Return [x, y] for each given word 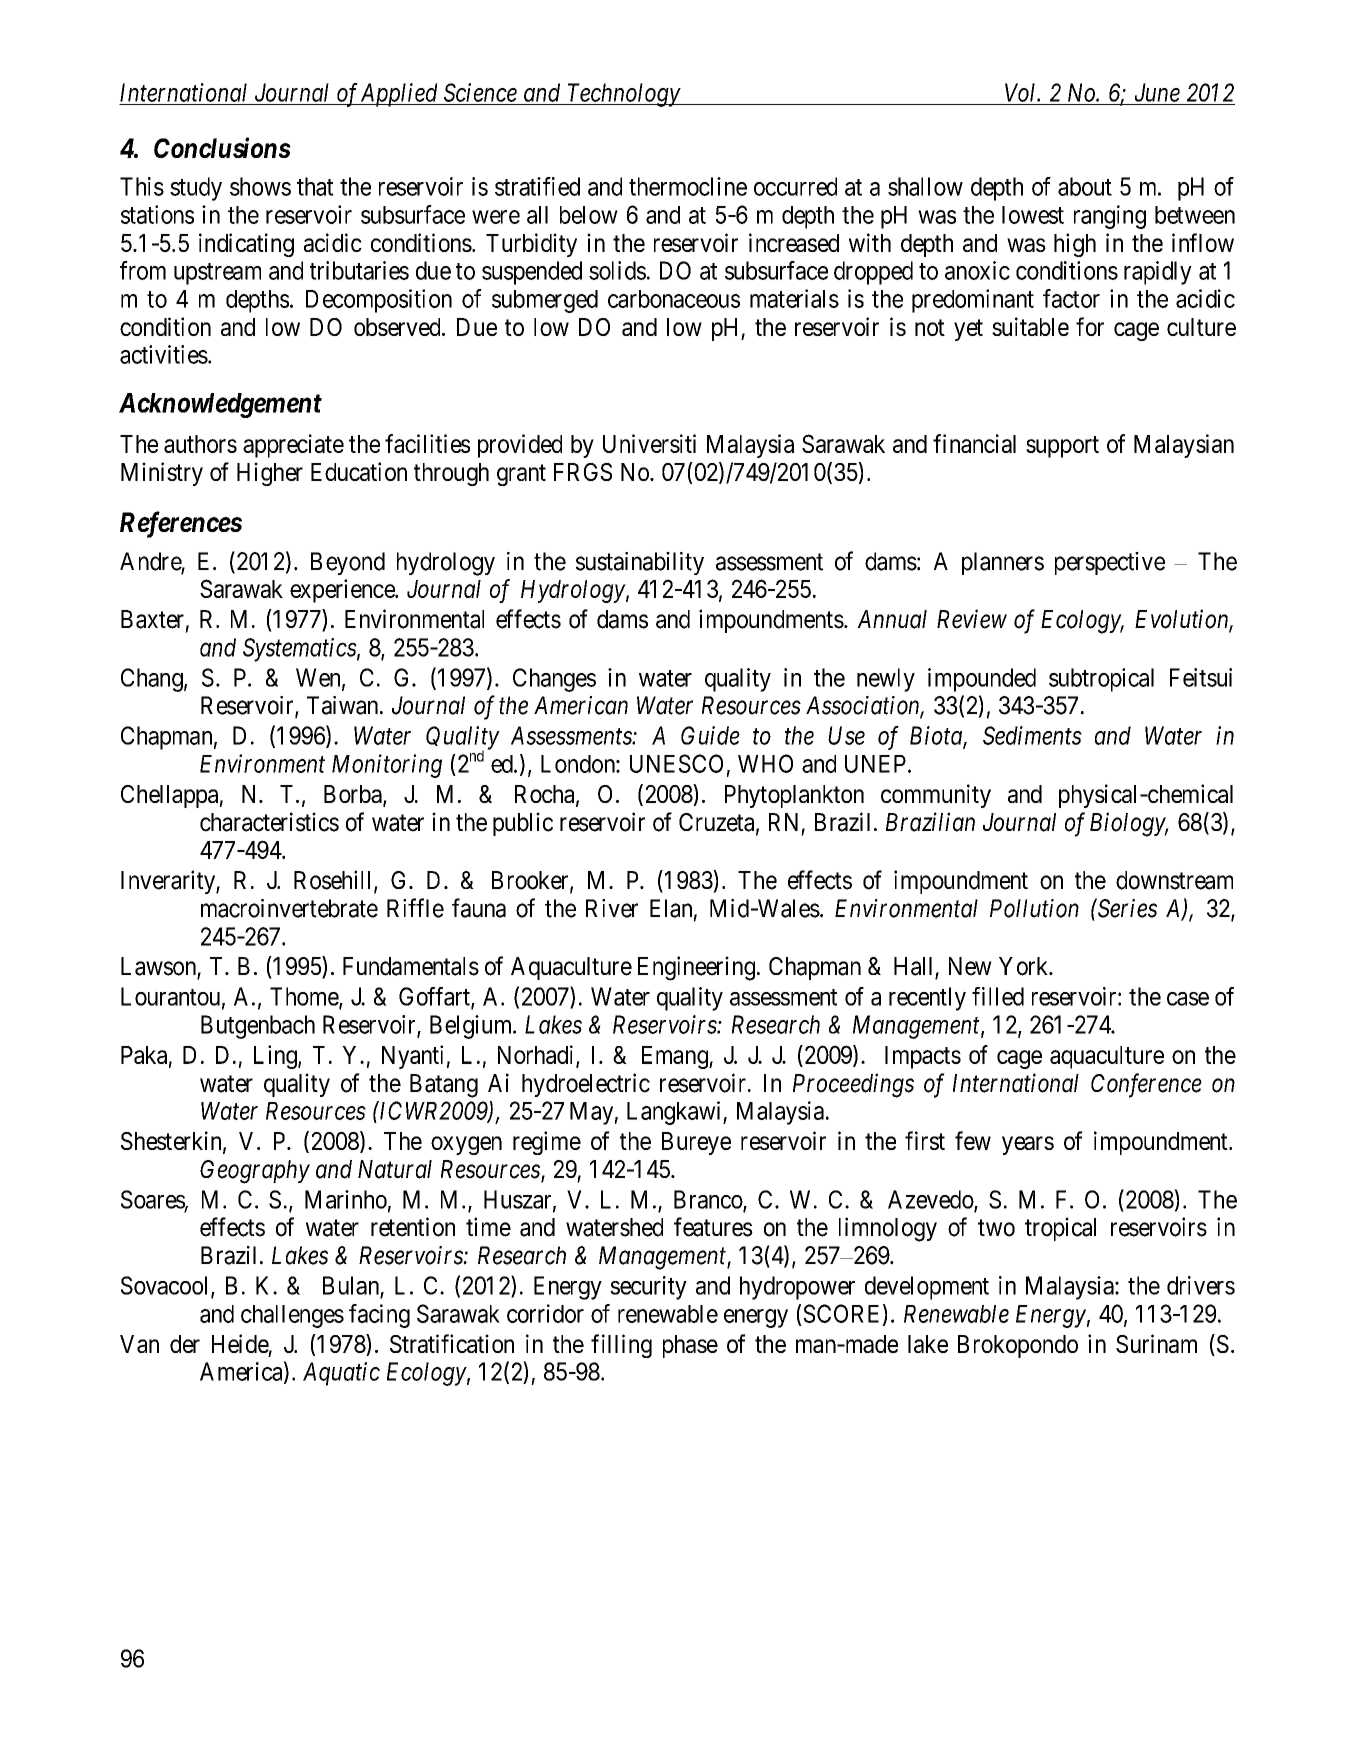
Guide [710, 735]
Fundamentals [411, 966]
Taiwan [344, 705]
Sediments [1032, 735]
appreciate [293, 446]
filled [998, 996]
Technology [623, 95]
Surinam [1156, 1343]
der [185, 1344]
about [1085, 186]
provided [520, 446]
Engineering [698, 968]
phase [690, 1346]
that [315, 186]
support [1062, 447]
